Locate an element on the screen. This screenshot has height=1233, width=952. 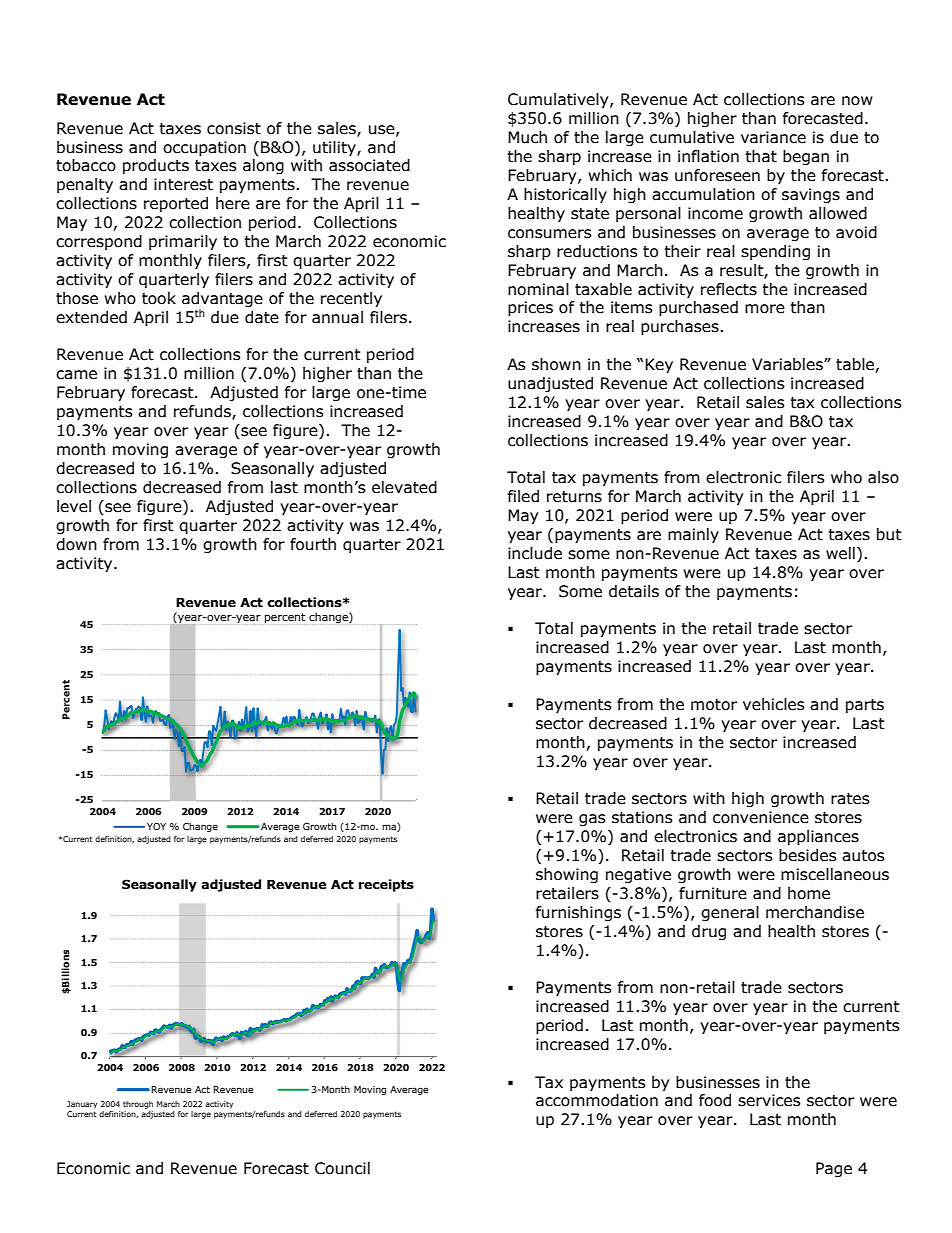
Much is located at coordinates (527, 137).
